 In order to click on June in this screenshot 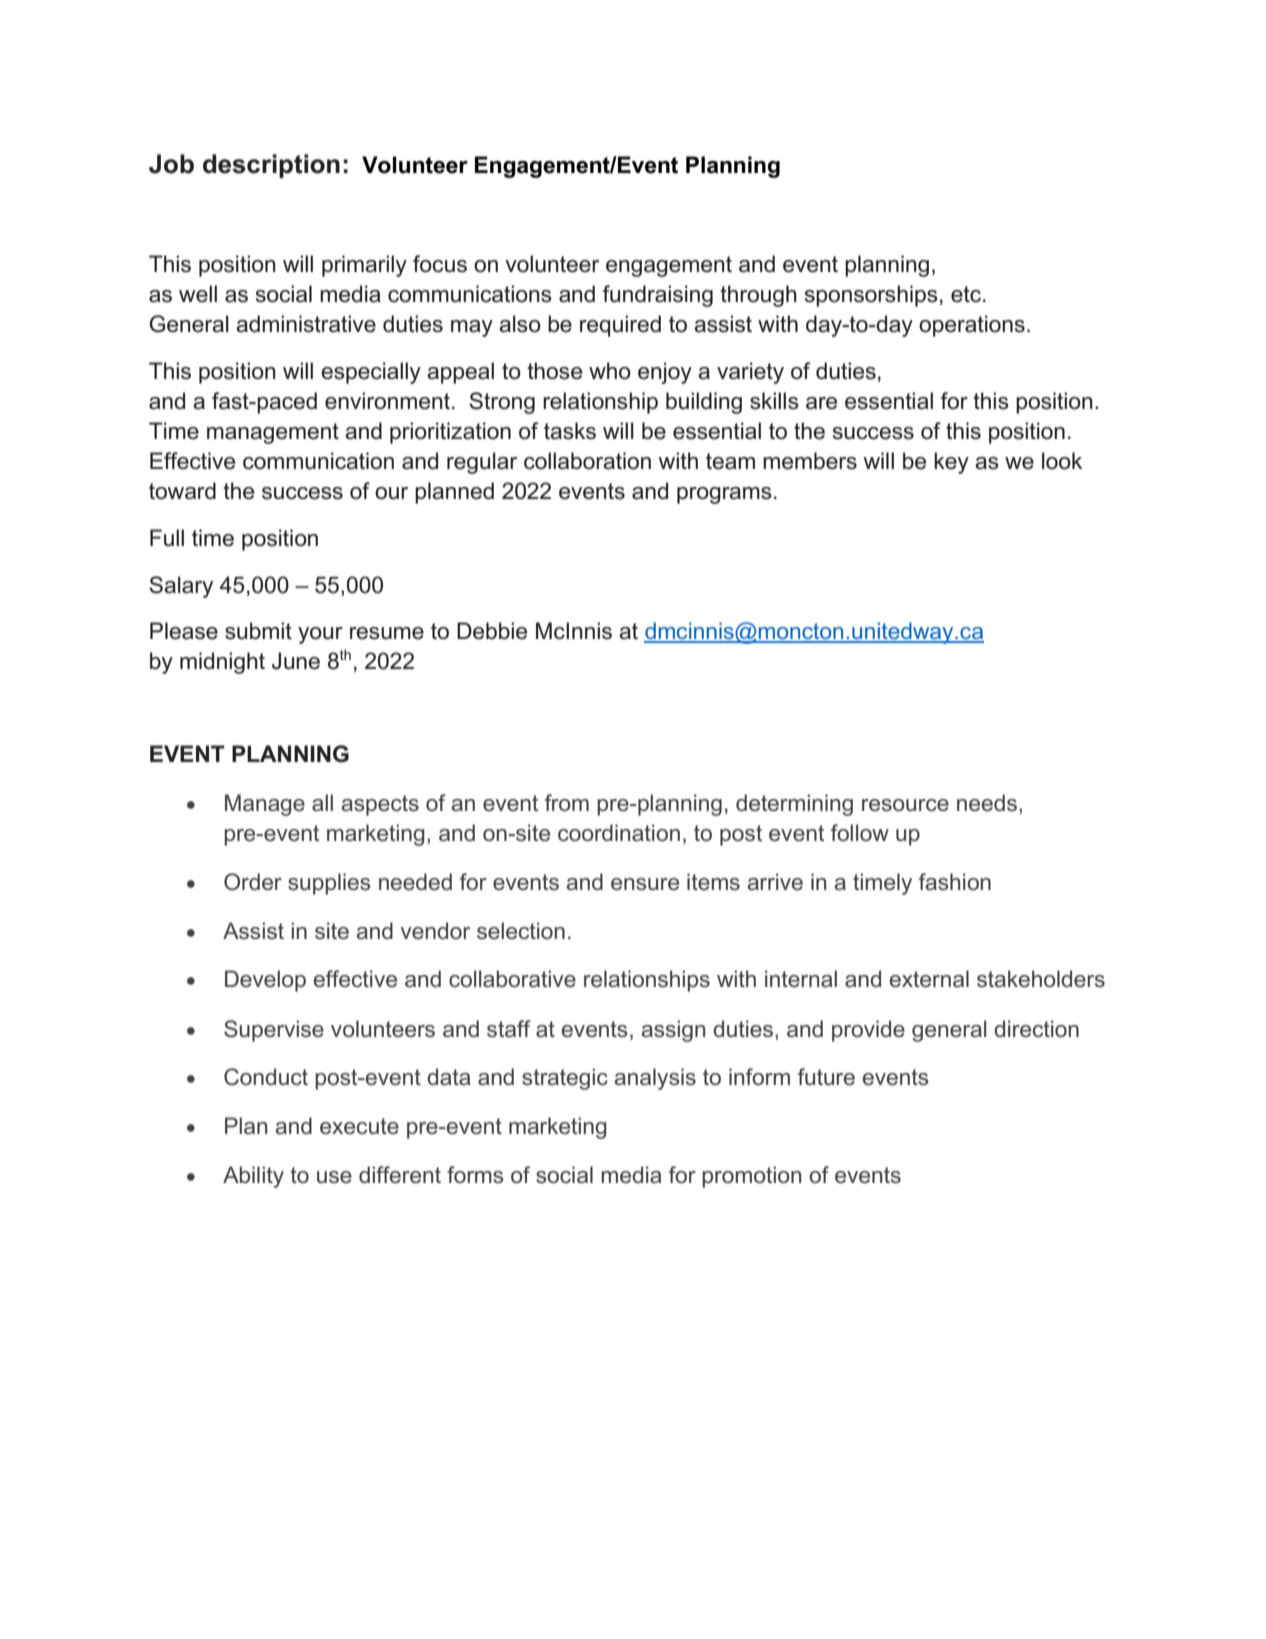, I will do `click(296, 661)`.
